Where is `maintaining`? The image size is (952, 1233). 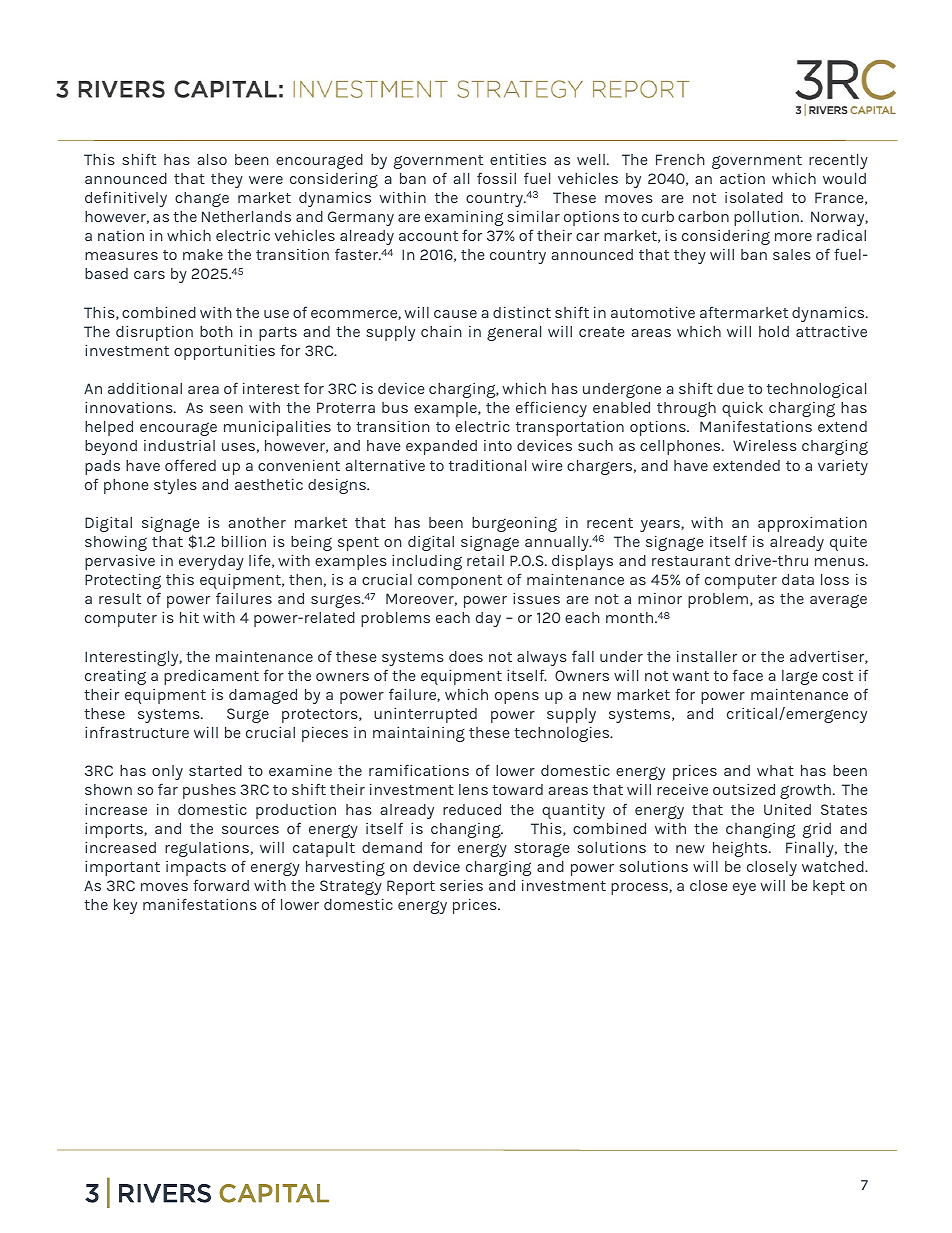 maintaining is located at coordinates (419, 734).
